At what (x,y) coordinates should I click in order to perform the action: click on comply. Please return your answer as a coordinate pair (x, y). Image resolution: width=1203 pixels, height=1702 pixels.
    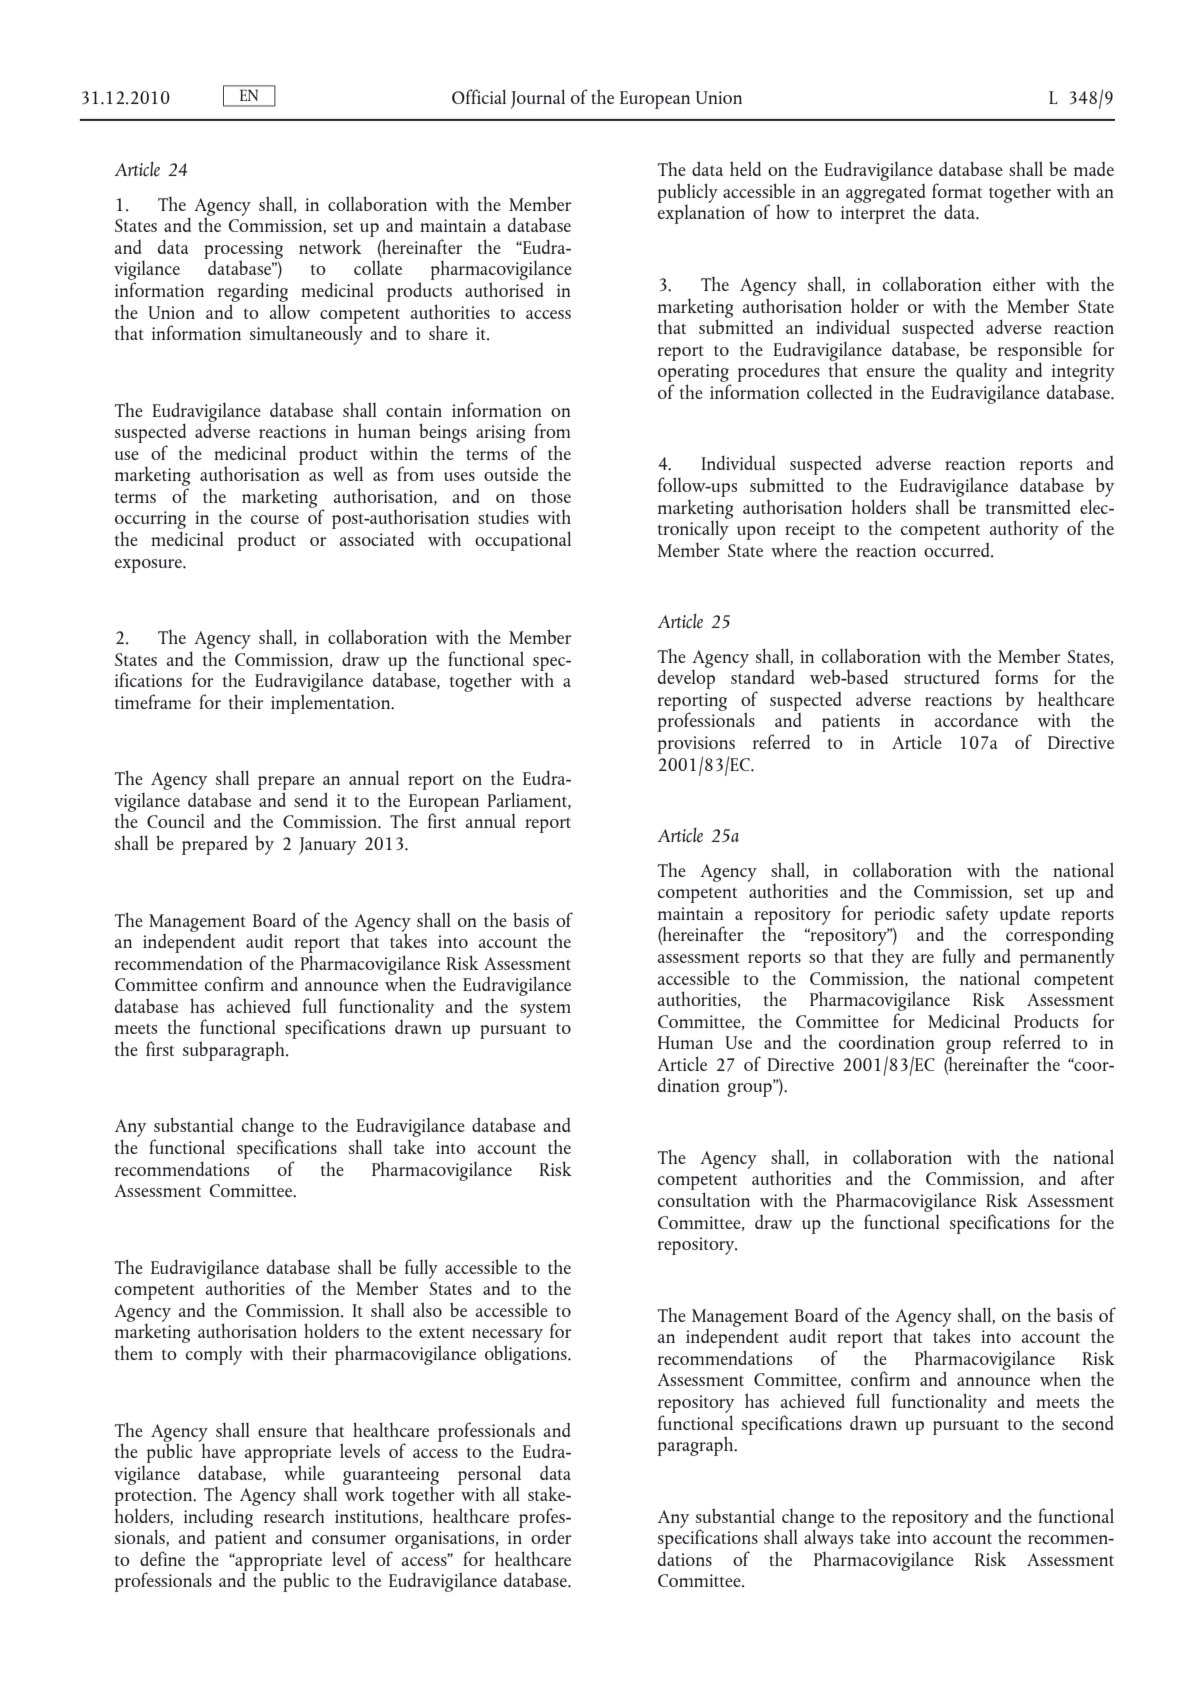
    Looking at the image, I should click on (214, 1355).
